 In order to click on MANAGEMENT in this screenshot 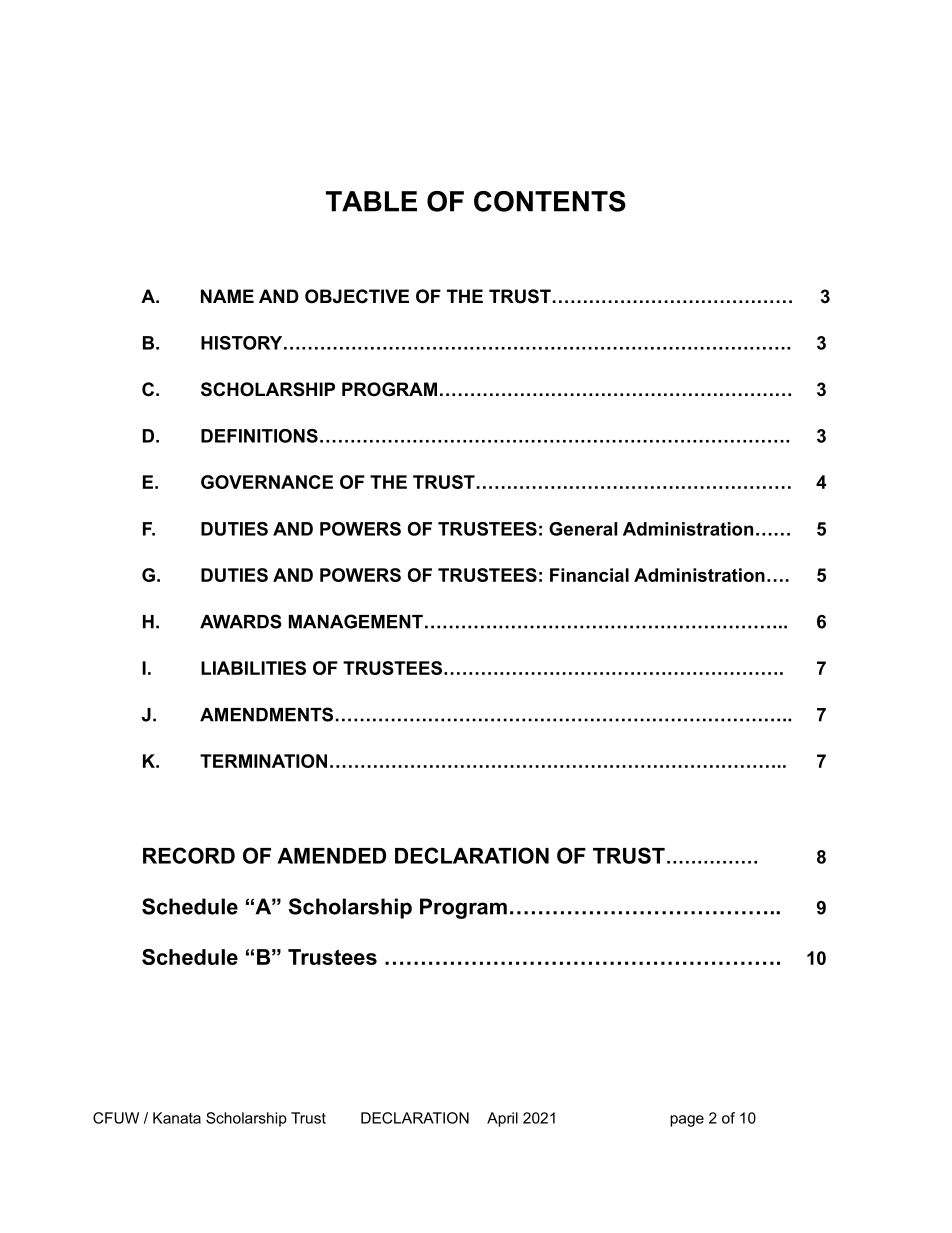, I will do `click(356, 621)`.
